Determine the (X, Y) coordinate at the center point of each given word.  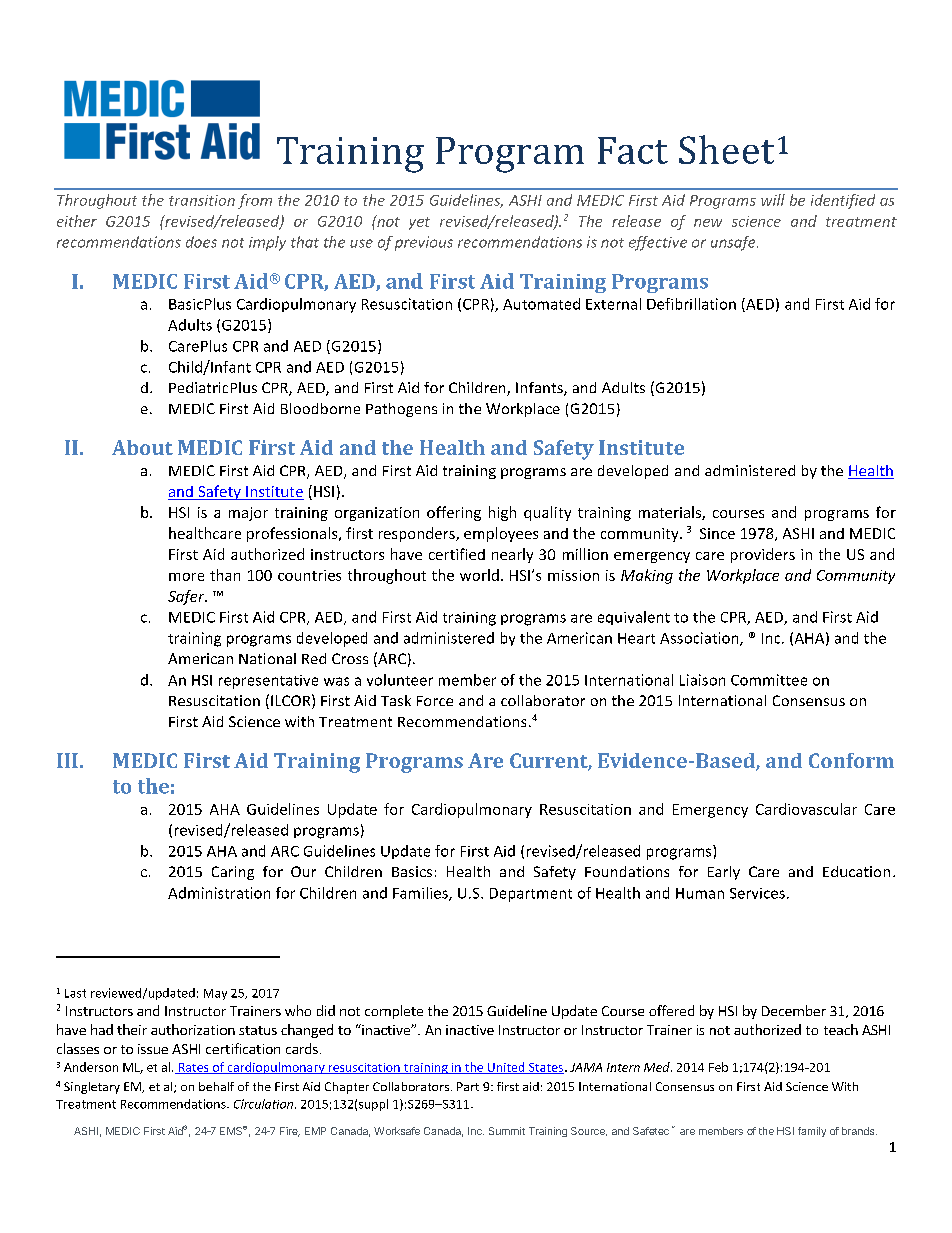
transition (202, 200)
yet (419, 223)
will (773, 200)
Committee (769, 680)
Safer (187, 597)
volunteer (400, 680)
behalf (216, 1086)
